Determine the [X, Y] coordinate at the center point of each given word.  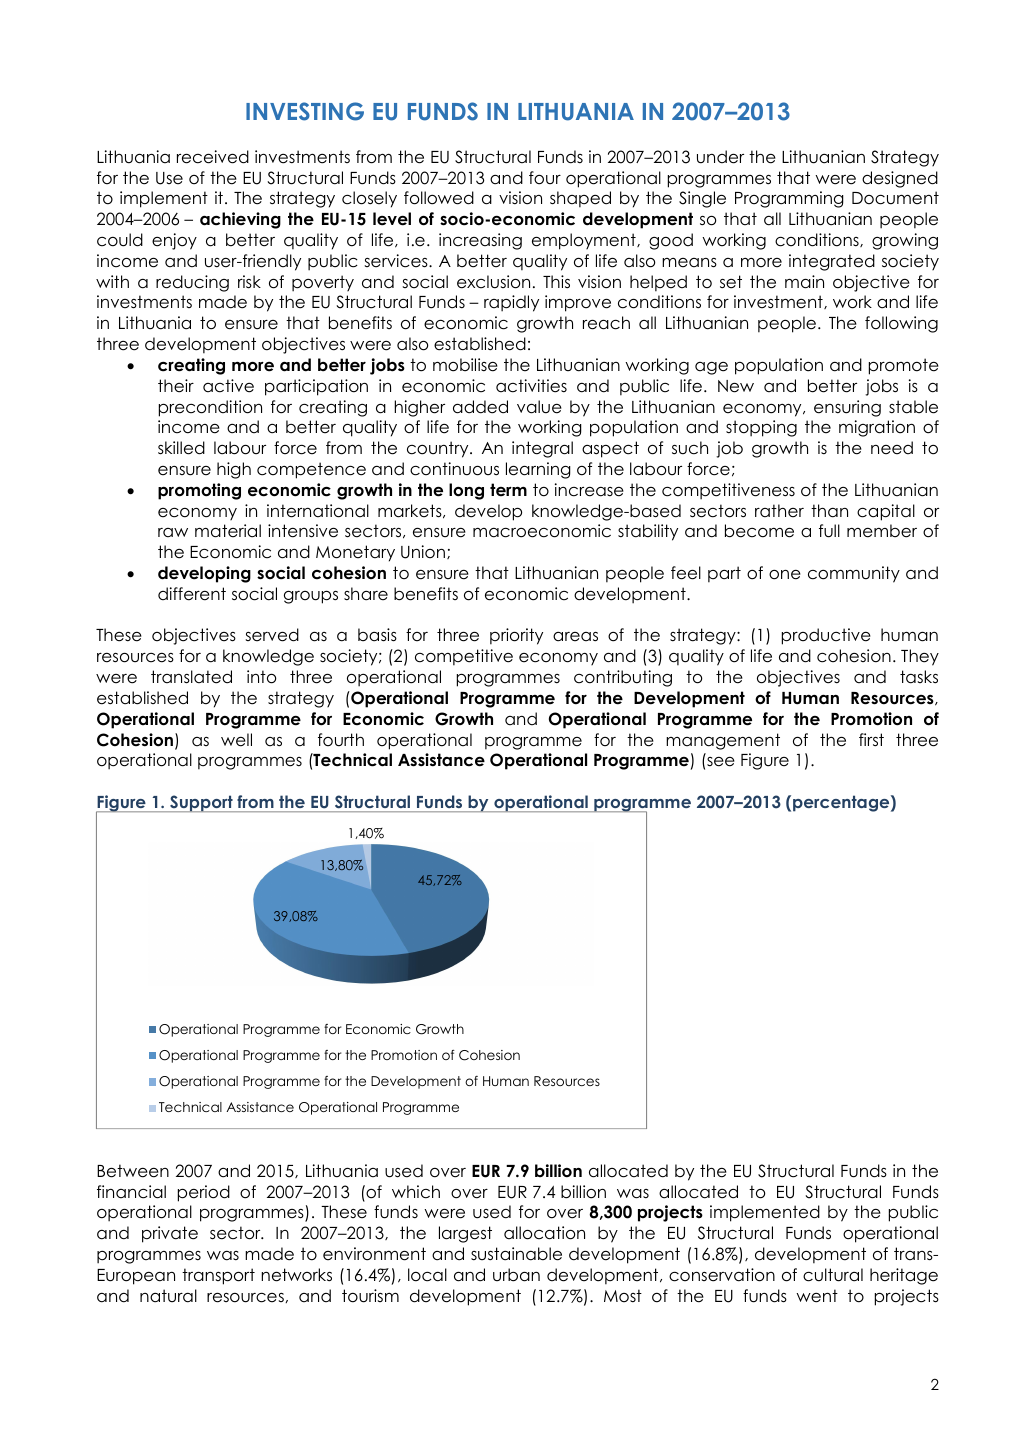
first [871, 739]
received [213, 157]
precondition [210, 408]
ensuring [847, 408]
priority [516, 636]
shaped [580, 199]
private [170, 1234]
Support [201, 803]
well [236, 740]
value [539, 407]
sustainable [516, 1254]
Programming [789, 199]
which [416, 1192]
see [721, 762]
